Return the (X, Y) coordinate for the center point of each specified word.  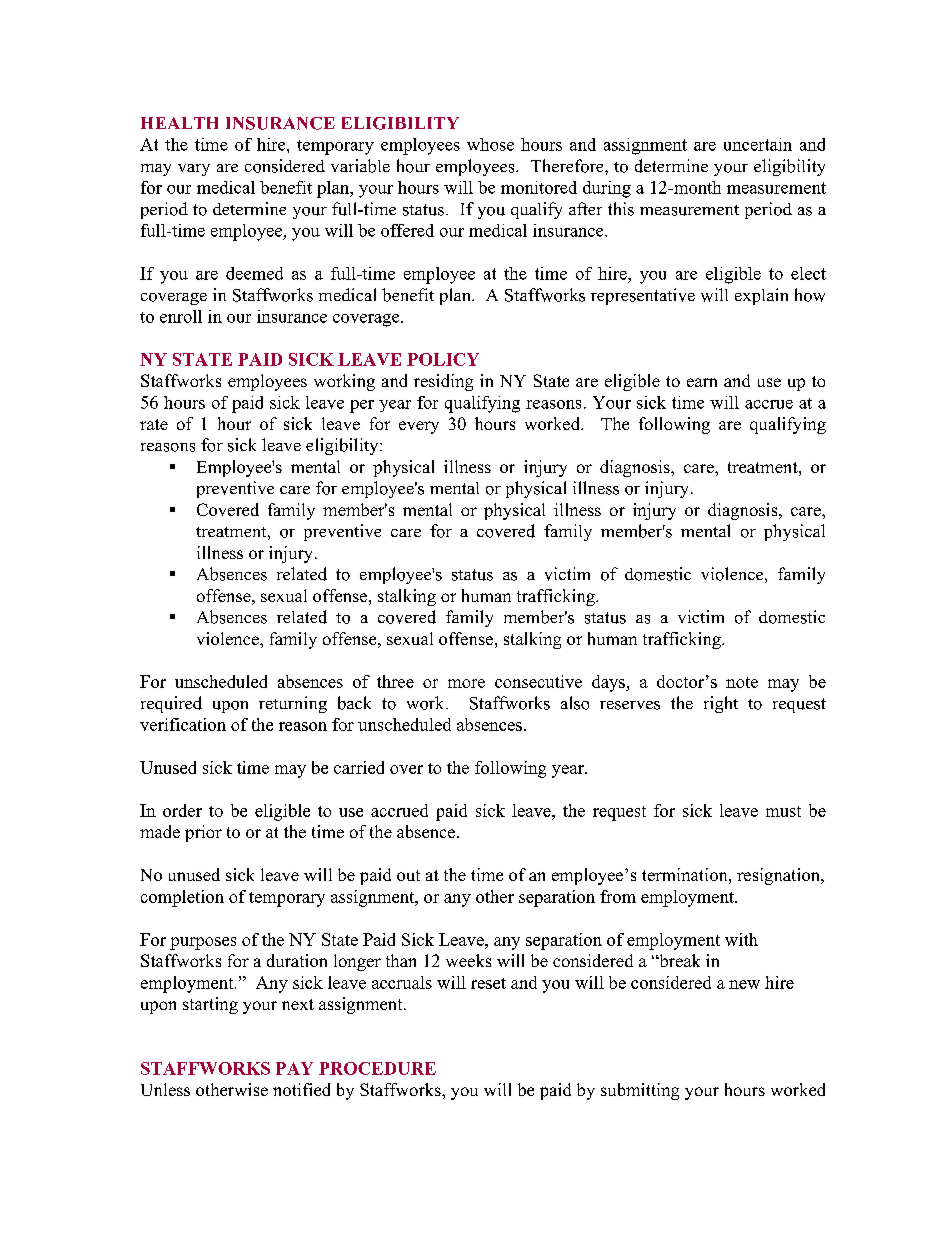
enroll (181, 316)
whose (490, 144)
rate (154, 424)
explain (761, 296)
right (721, 704)
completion (182, 898)
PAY (294, 1068)
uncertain (758, 144)
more (466, 683)
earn (702, 382)
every (419, 427)
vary (194, 170)
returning (293, 704)
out (408, 875)
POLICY (443, 359)
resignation (779, 876)
